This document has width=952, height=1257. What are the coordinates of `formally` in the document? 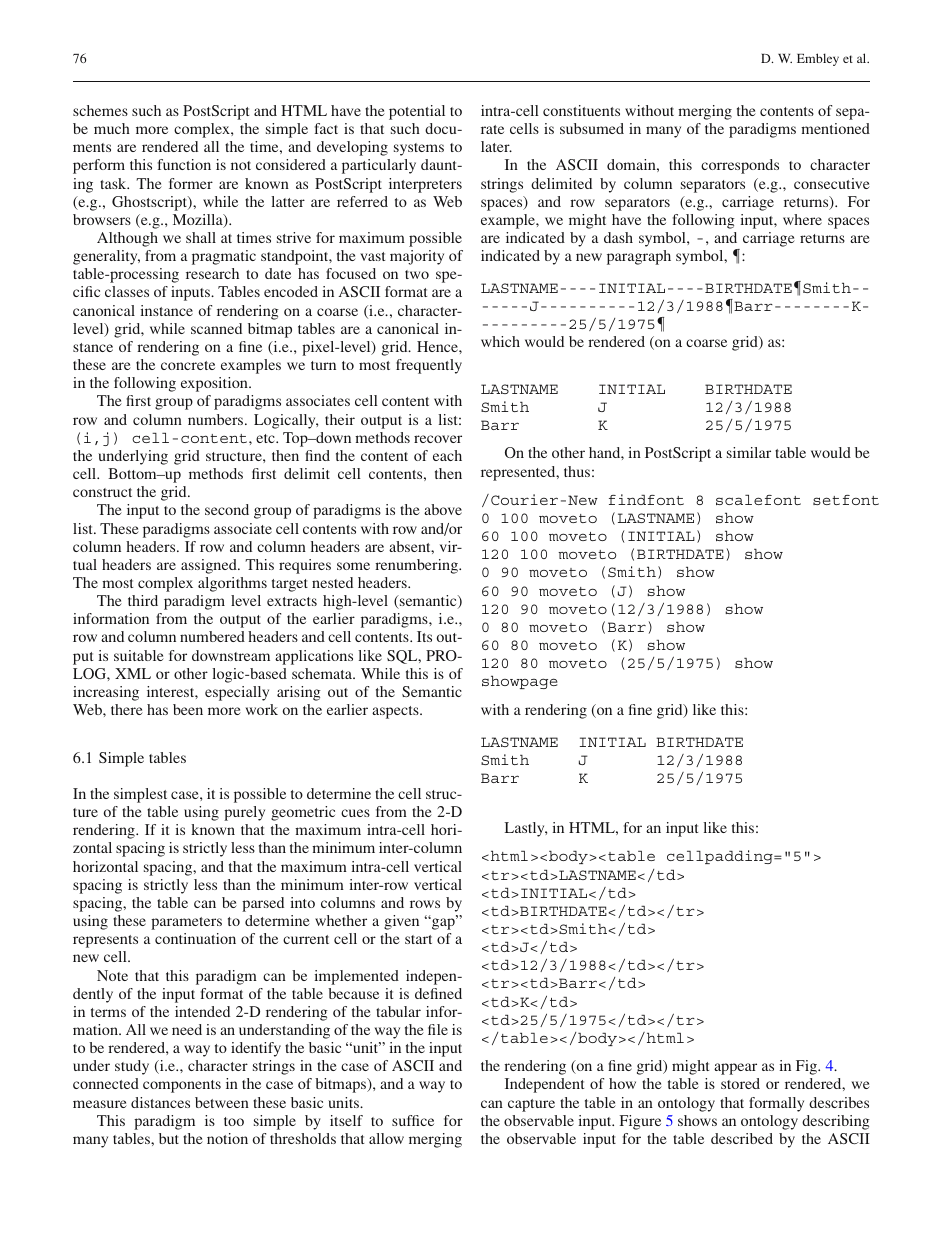 It's located at (776, 1104).
